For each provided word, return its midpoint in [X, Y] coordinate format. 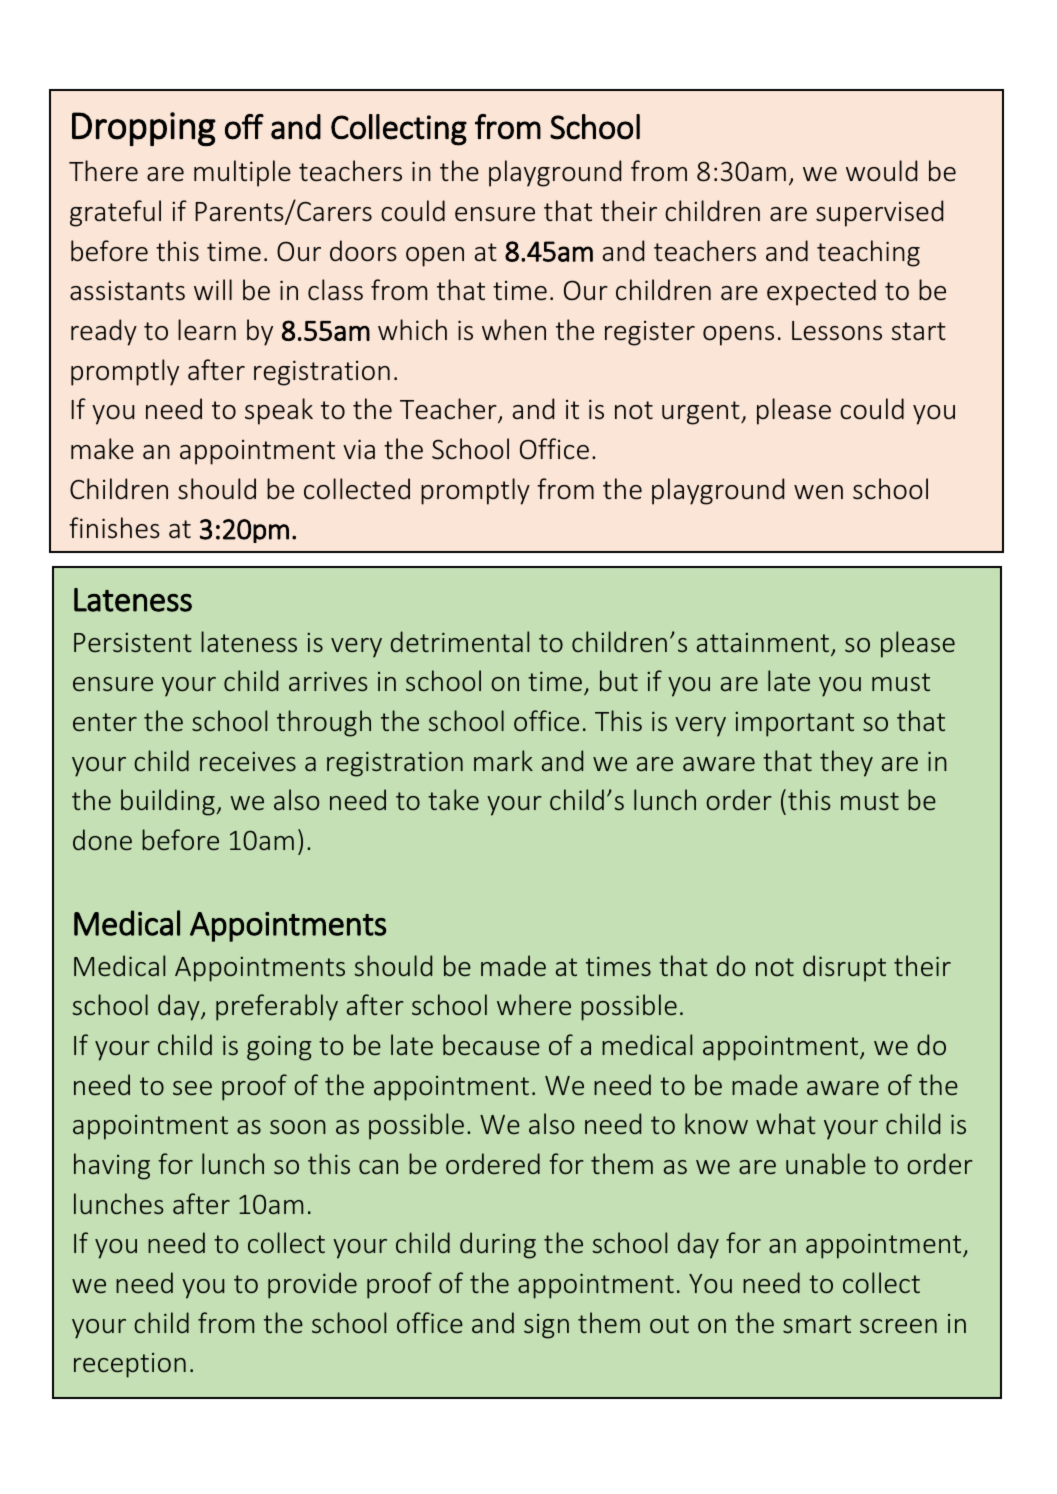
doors [363, 251]
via [359, 449]
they [846, 763]
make [102, 449]
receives [248, 761]
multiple [242, 173]
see [192, 1088]
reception [130, 1365]
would [881, 171]
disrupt [844, 968]
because [491, 1044]
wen [818, 492]
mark [503, 760]
